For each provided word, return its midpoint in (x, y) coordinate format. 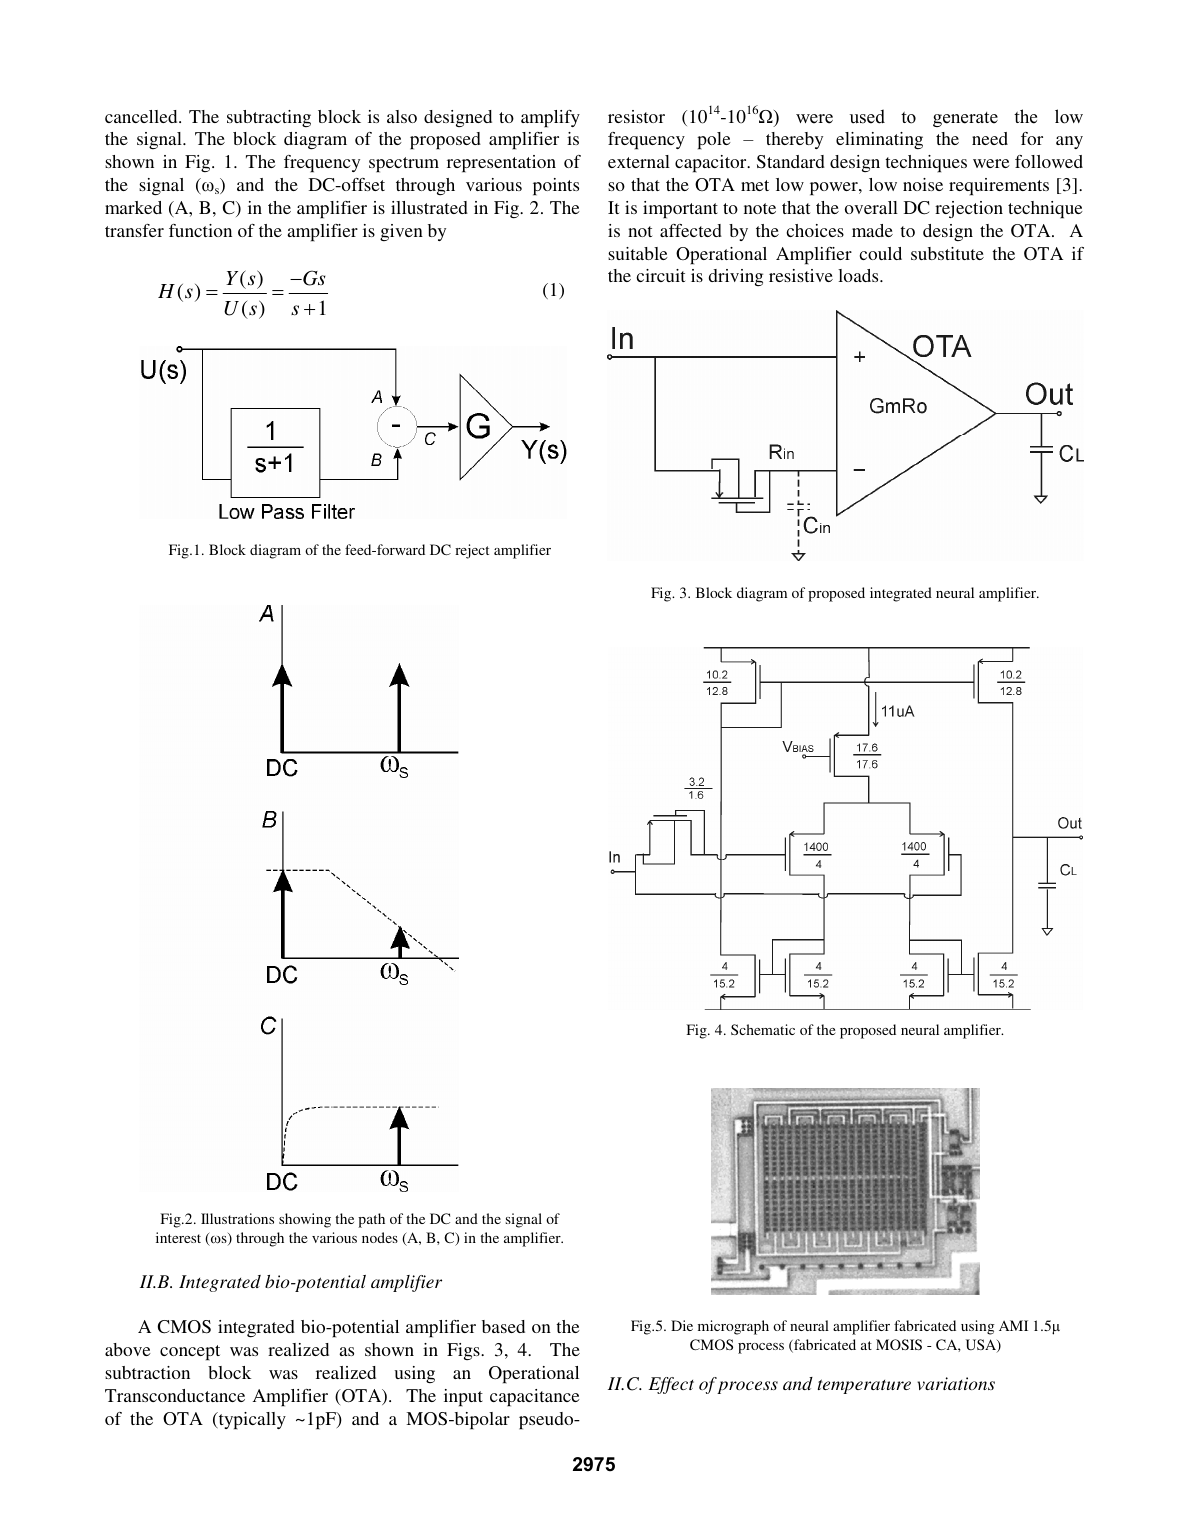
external (639, 161)
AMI (1013, 1325)
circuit (660, 275)
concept (190, 1353)
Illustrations (237, 1218)
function (200, 230)
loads (859, 275)
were (991, 163)
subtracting (269, 118)
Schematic (763, 1029)
